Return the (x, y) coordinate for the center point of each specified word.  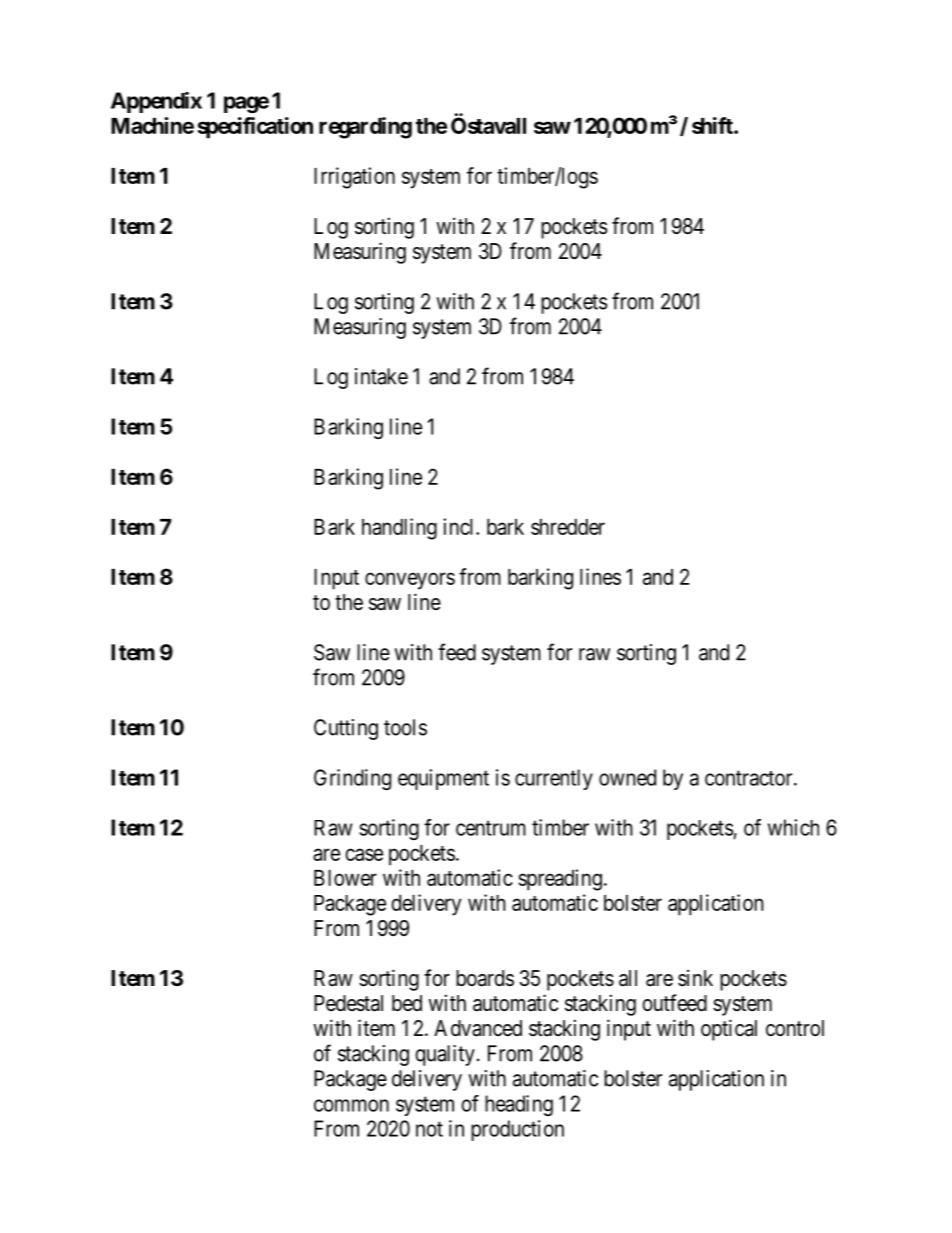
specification (255, 128)
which (793, 827)
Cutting (346, 729)
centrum (491, 828)
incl (460, 526)
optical (729, 1030)
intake (381, 376)
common (351, 1105)
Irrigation (354, 178)
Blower (345, 878)
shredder (568, 527)
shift (713, 125)
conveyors (410, 581)
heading (519, 1105)
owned (627, 777)
